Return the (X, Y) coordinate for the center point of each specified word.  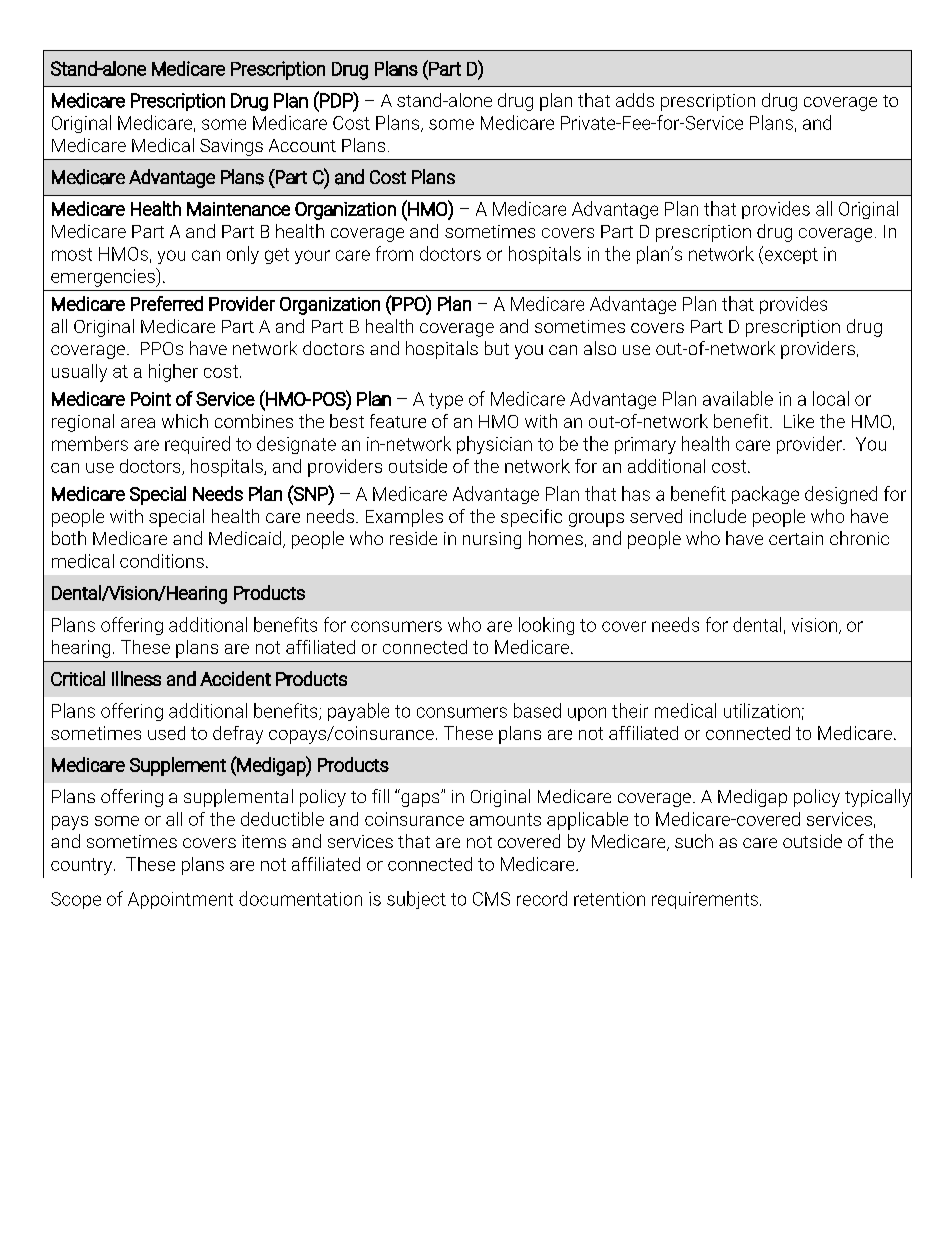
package (765, 495)
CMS (491, 899)
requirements (705, 900)
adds (635, 100)
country (81, 866)
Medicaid (245, 538)
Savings (231, 147)
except (790, 255)
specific (531, 518)
